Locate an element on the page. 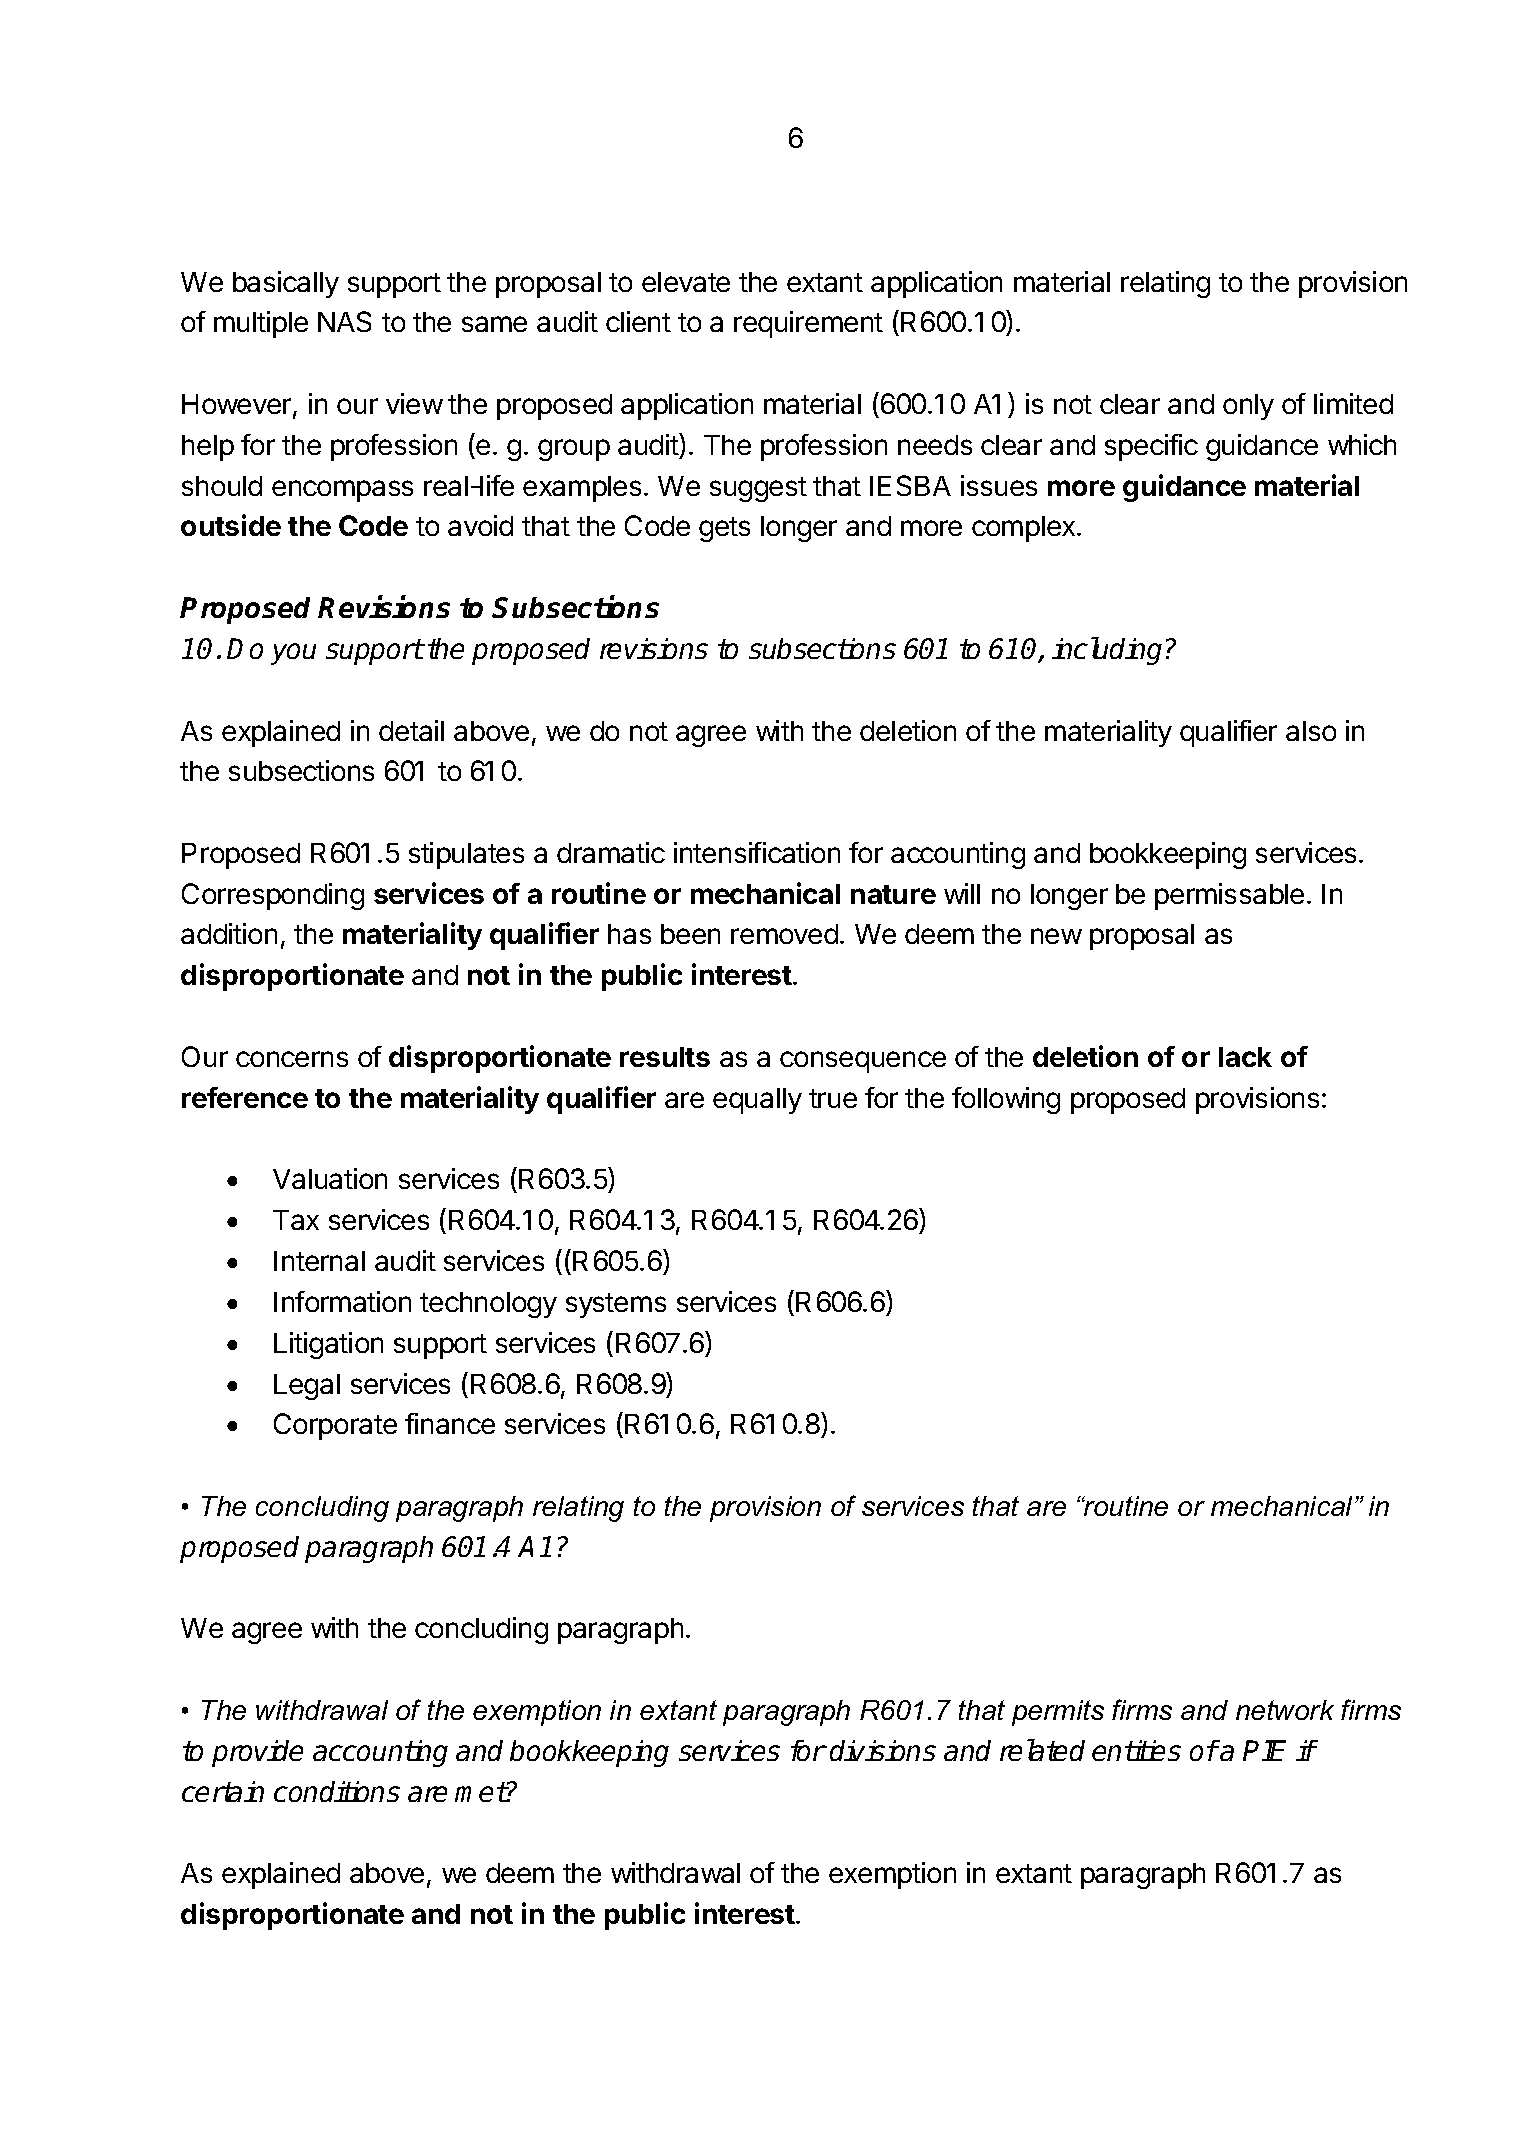 The image size is (1518, 2147). concerns is located at coordinates (292, 1059).
